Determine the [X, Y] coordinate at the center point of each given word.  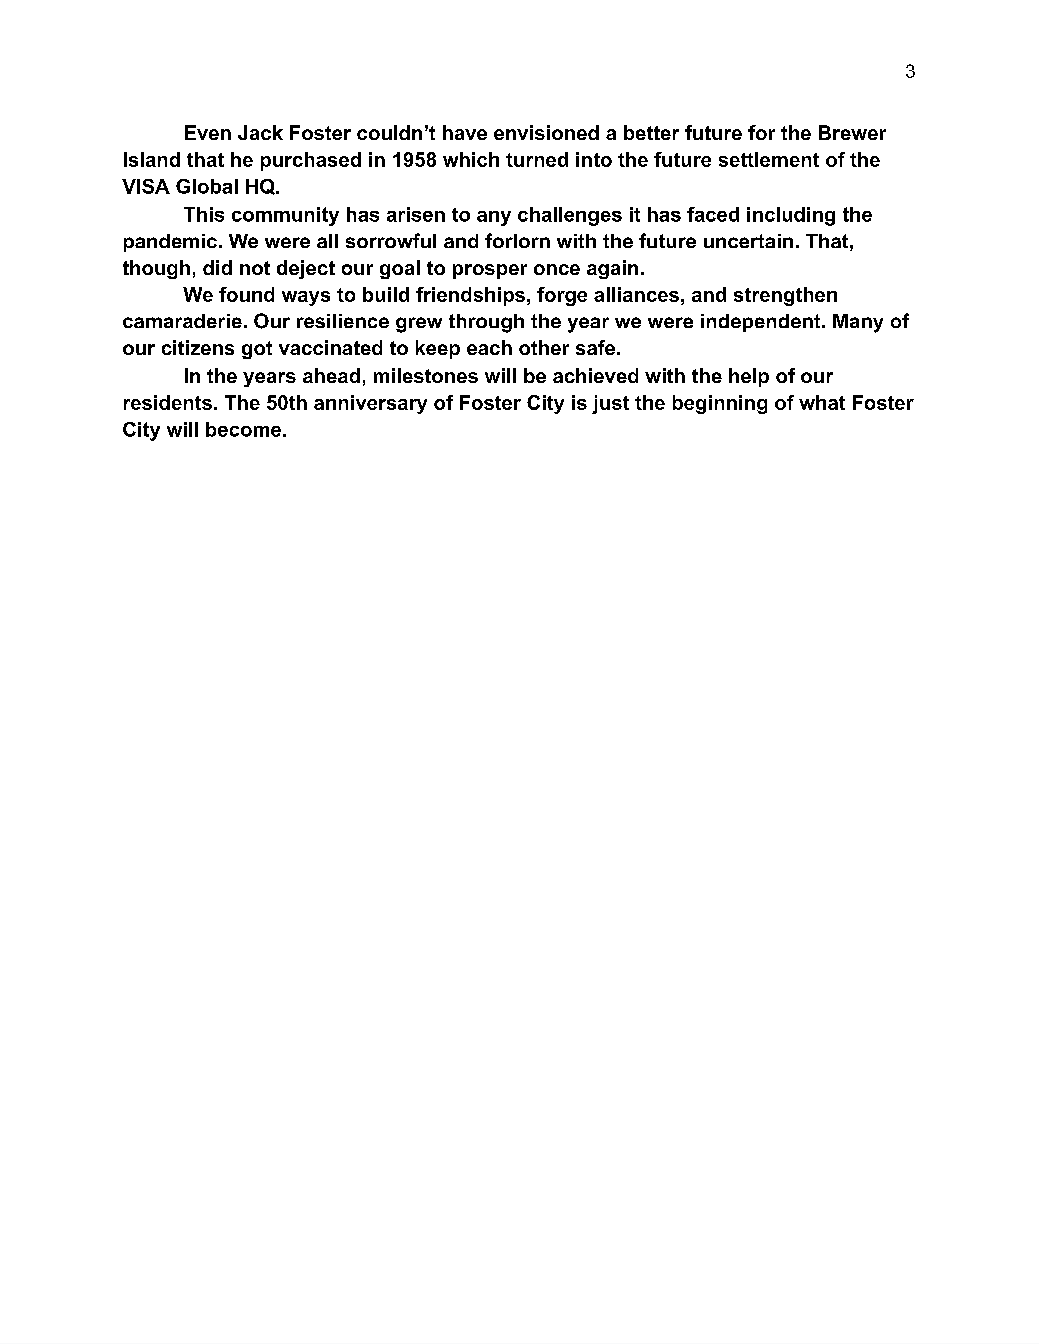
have [465, 132]
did [217, 267]
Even [208, 132]
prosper [490, 271]
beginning [720, 404]
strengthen [785, 296]
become [243, 429]
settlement [769, 159]
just [610, 404]
